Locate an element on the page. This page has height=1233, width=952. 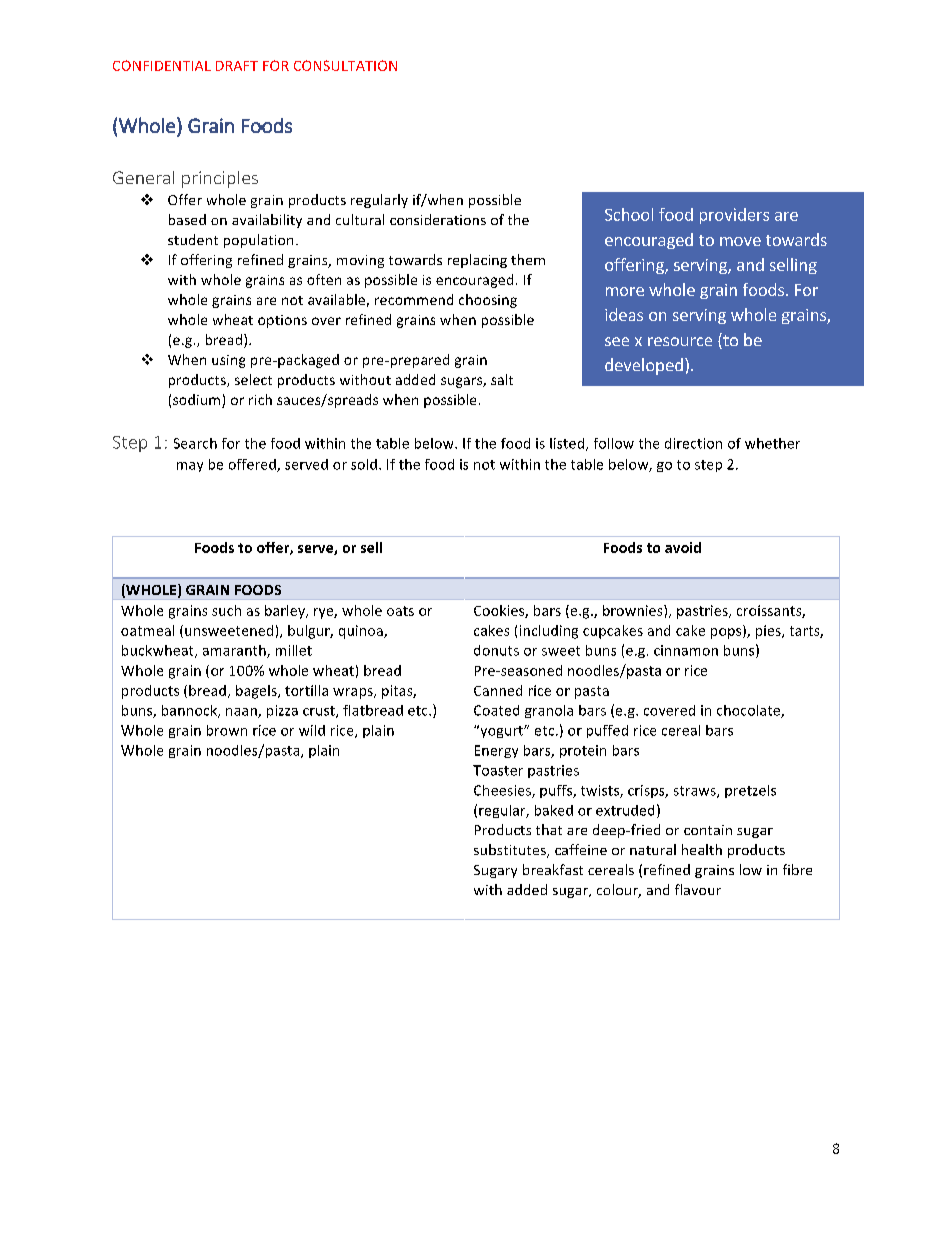
substitutes is located at coordinates (511, 851).
